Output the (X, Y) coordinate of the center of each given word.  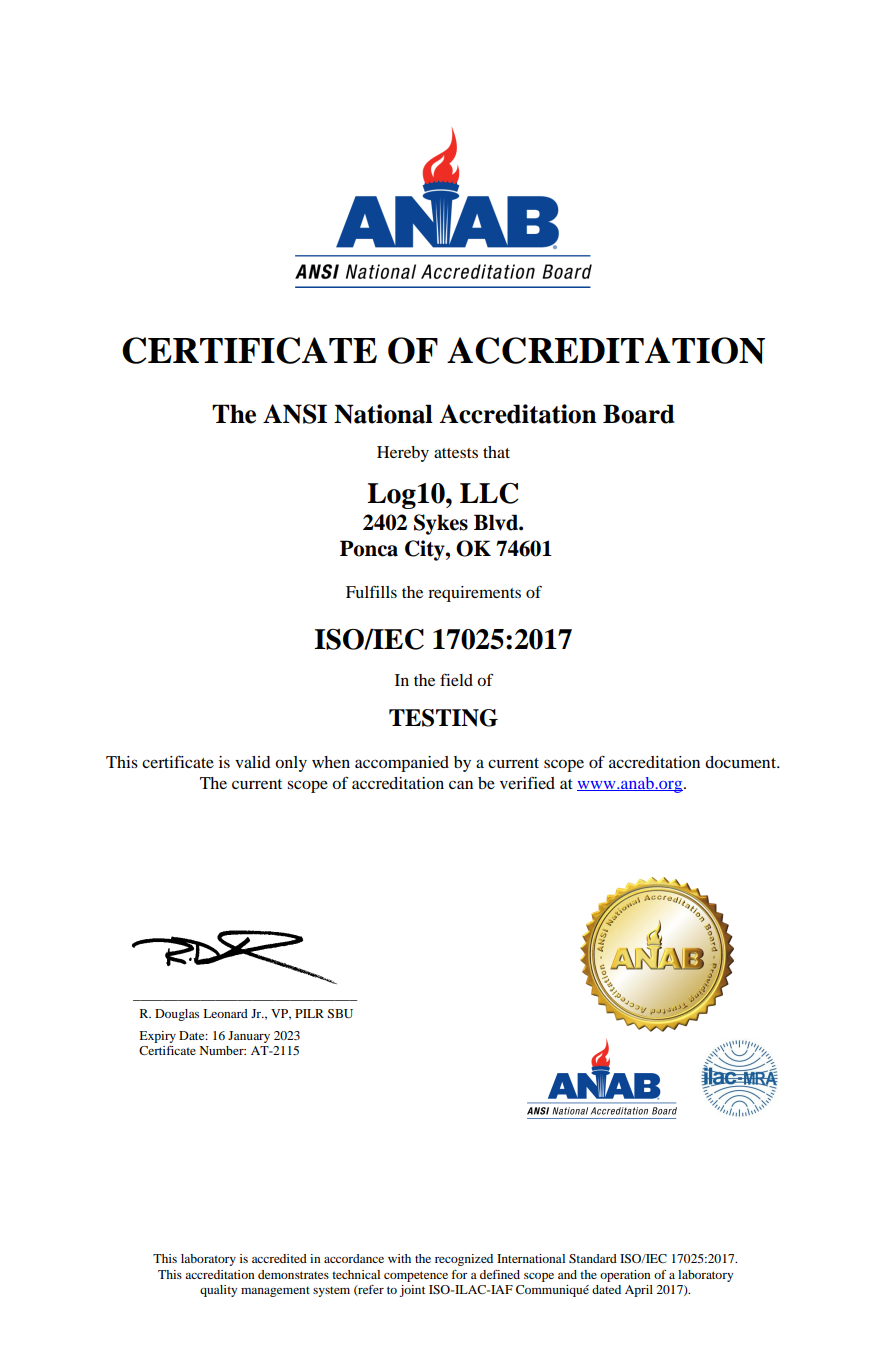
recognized (464, 1260)
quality (218, 1291)
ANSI (295, 414)
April (639, 1291)
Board (639, 414)
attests (456, 453)
